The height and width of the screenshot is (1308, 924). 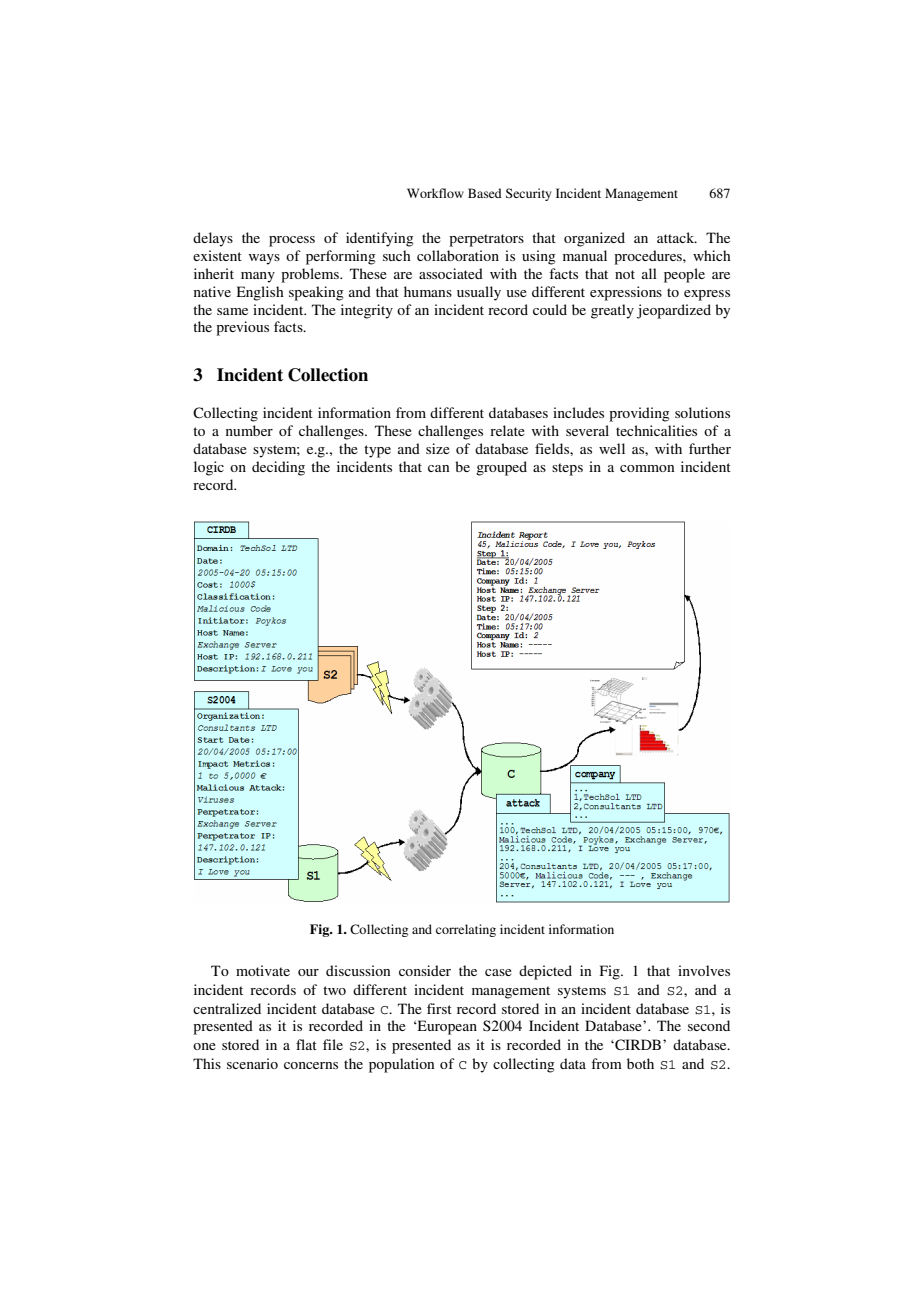 I want to click on common, so click(x=647, y=468).
